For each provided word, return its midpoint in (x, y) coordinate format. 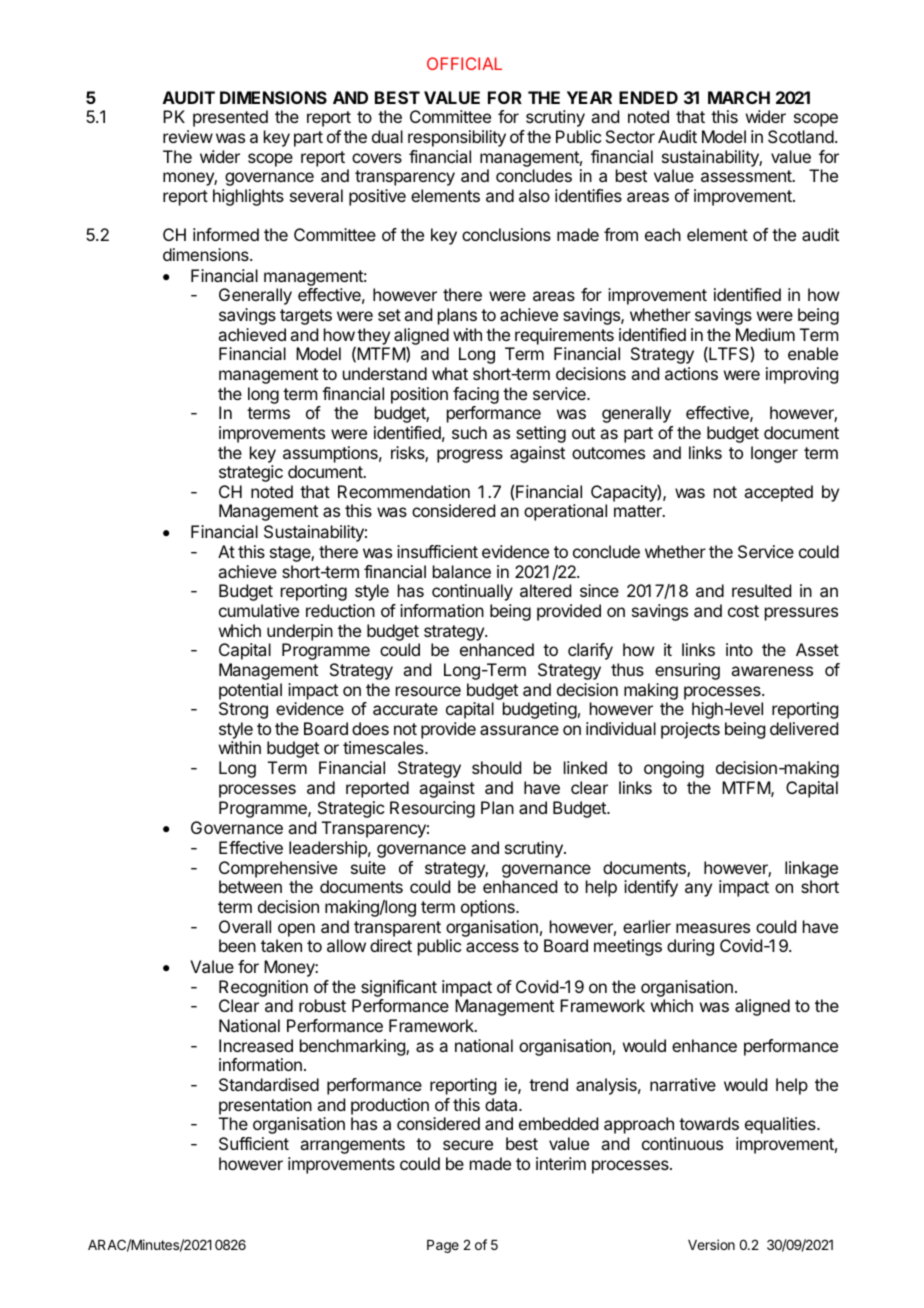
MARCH (739, 97)
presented (230, 118)
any (698, 890)
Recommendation (404, 491)
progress (470, 456)
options (489, 908)
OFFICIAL (464, 63)
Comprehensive (278, 869)
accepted (778, 493)
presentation (265, 1106)
